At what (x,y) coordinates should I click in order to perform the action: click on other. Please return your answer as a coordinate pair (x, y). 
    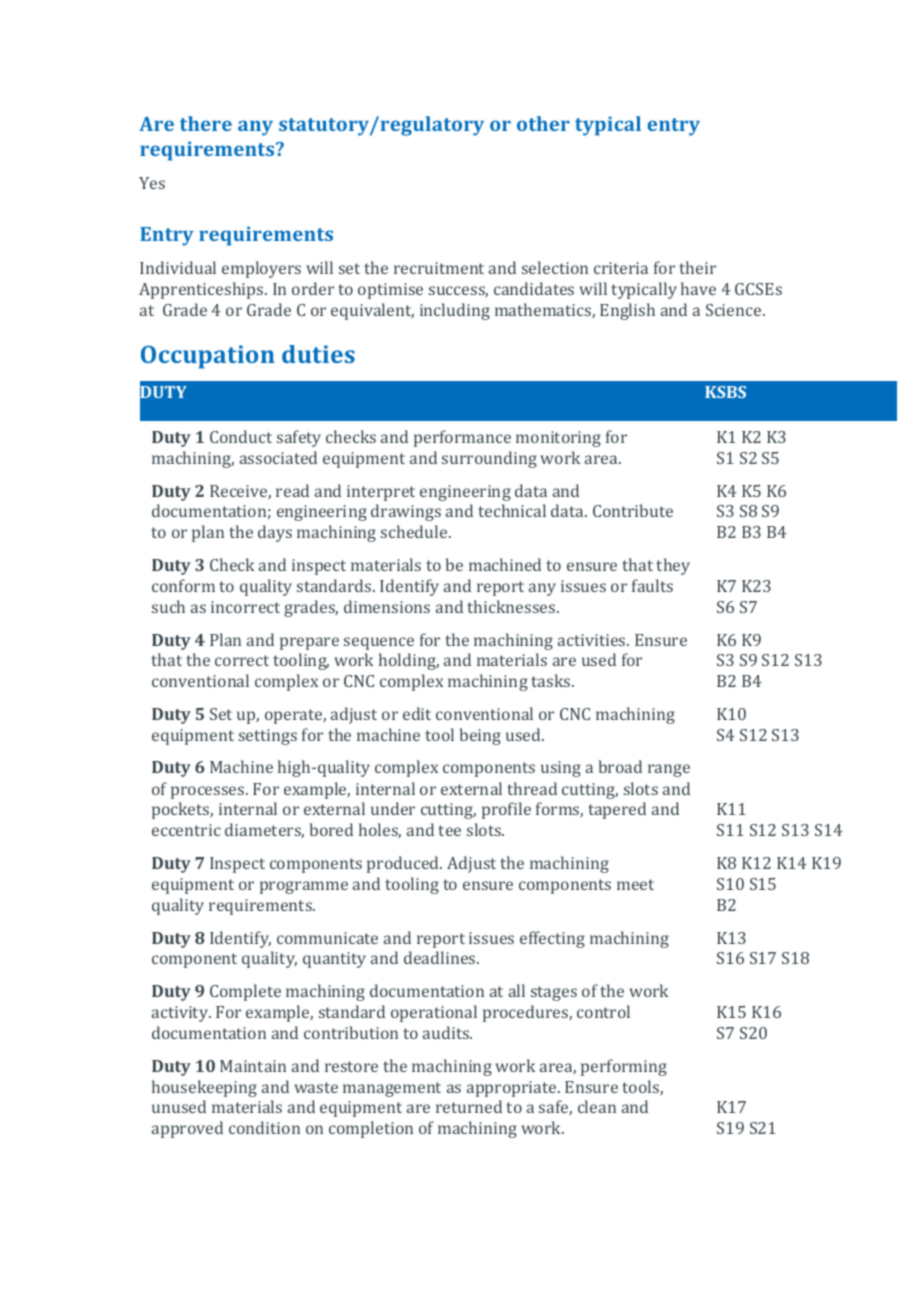
    Looking at the image, I should click on (543, 123).
